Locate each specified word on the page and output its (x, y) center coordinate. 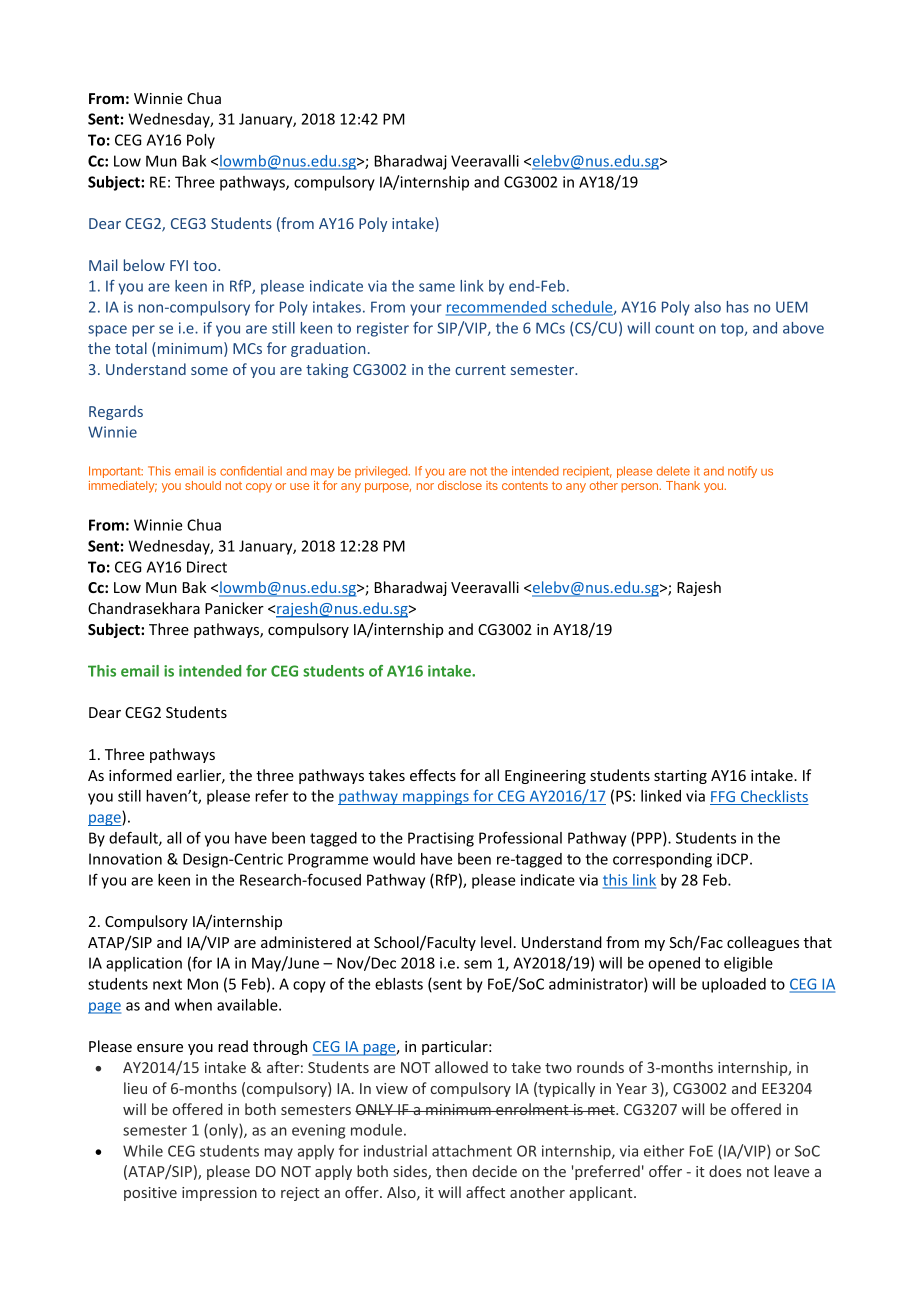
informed (140, 775)
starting (680, 777)
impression (219, 1194)
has (738, 307)
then (451, 1171)
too (206, 266)
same (437, 287)
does (725, 1171)
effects (433, 775)
